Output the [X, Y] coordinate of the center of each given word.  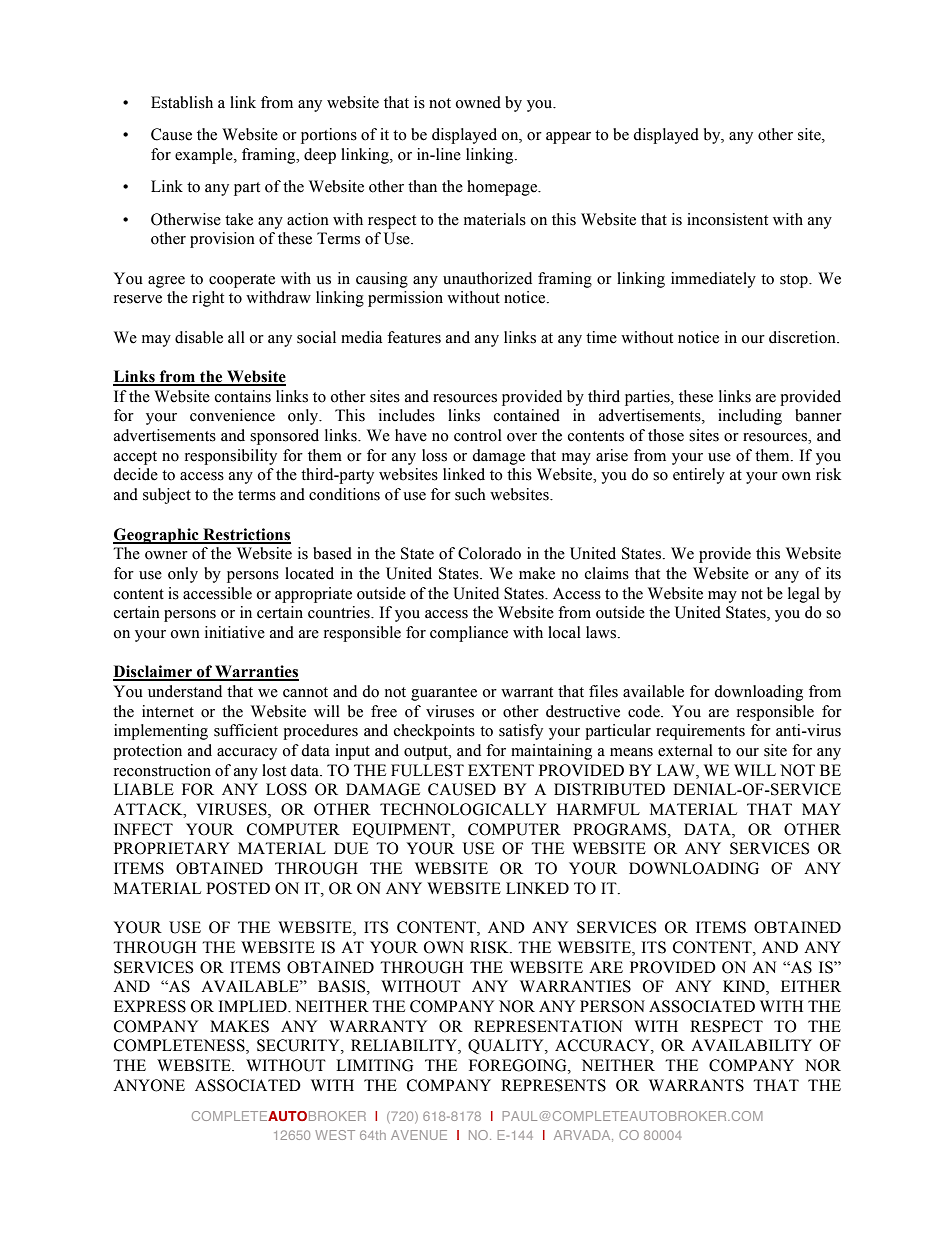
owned [478, 102]
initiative [235, 632]
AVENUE [419, 1135]
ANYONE [149, 1085]
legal [804, 595]
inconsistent [727, 219]
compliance [469, 634]
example [205, 156]
